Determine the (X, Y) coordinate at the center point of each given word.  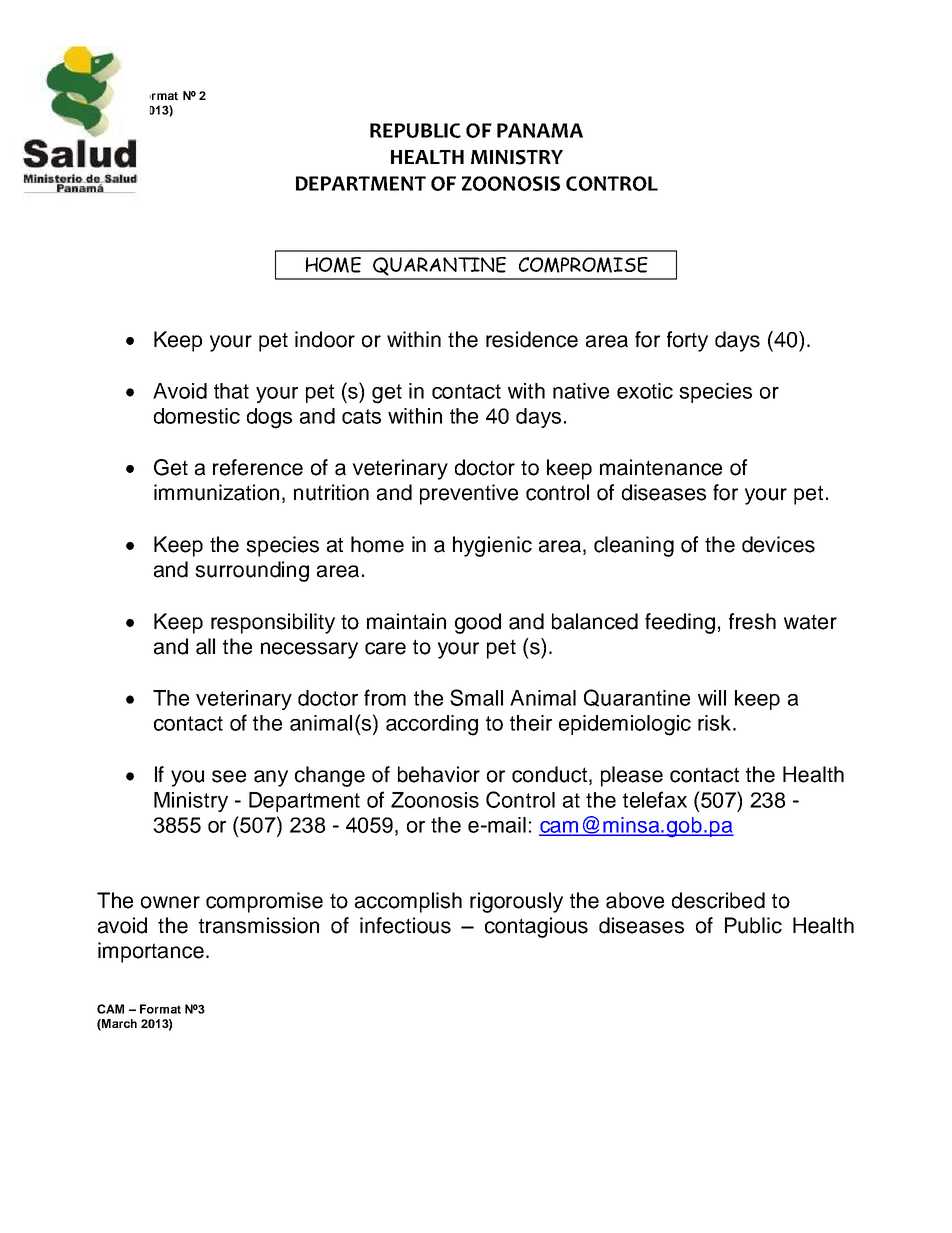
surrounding (252, 571)
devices (778, 544)
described (718, 900)
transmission (259, 925)
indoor (325, 339)
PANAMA (540, 130)
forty (687, 341)
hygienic (492, 546)
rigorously (516, 902)
